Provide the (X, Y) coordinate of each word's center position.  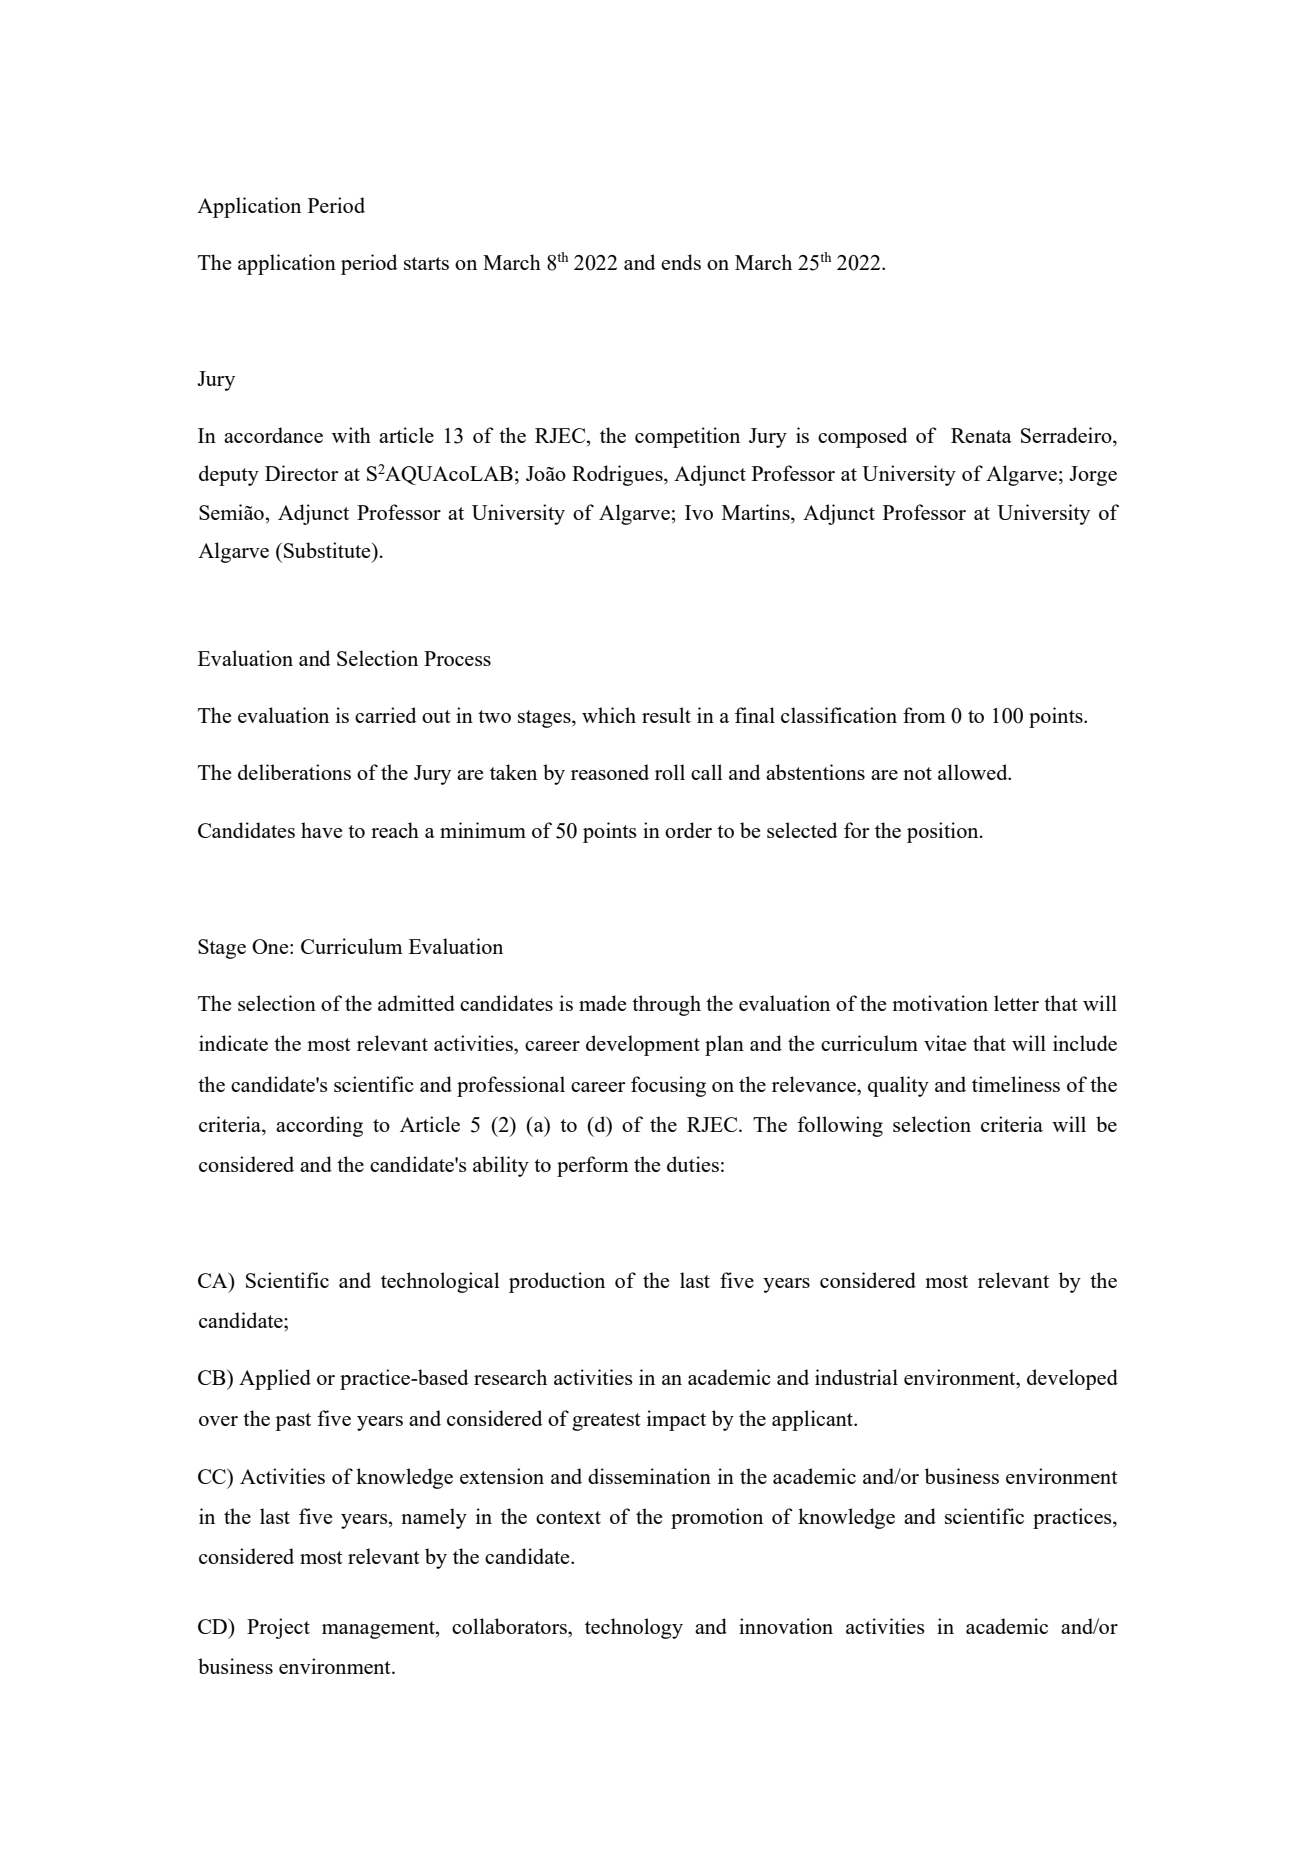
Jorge (1093, 476)
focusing (668, 1086)
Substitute (328, 550)
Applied (275, 1379)
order (688, 830)
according (319, 1126)
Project (278, 1628)
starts (426, 263)
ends (681, 262)
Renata (981, 435)
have (321, 830)
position (944, 832)
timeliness (1016, 1084)
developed (1072, 1379)
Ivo (699, 512)
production (557, 1282)
